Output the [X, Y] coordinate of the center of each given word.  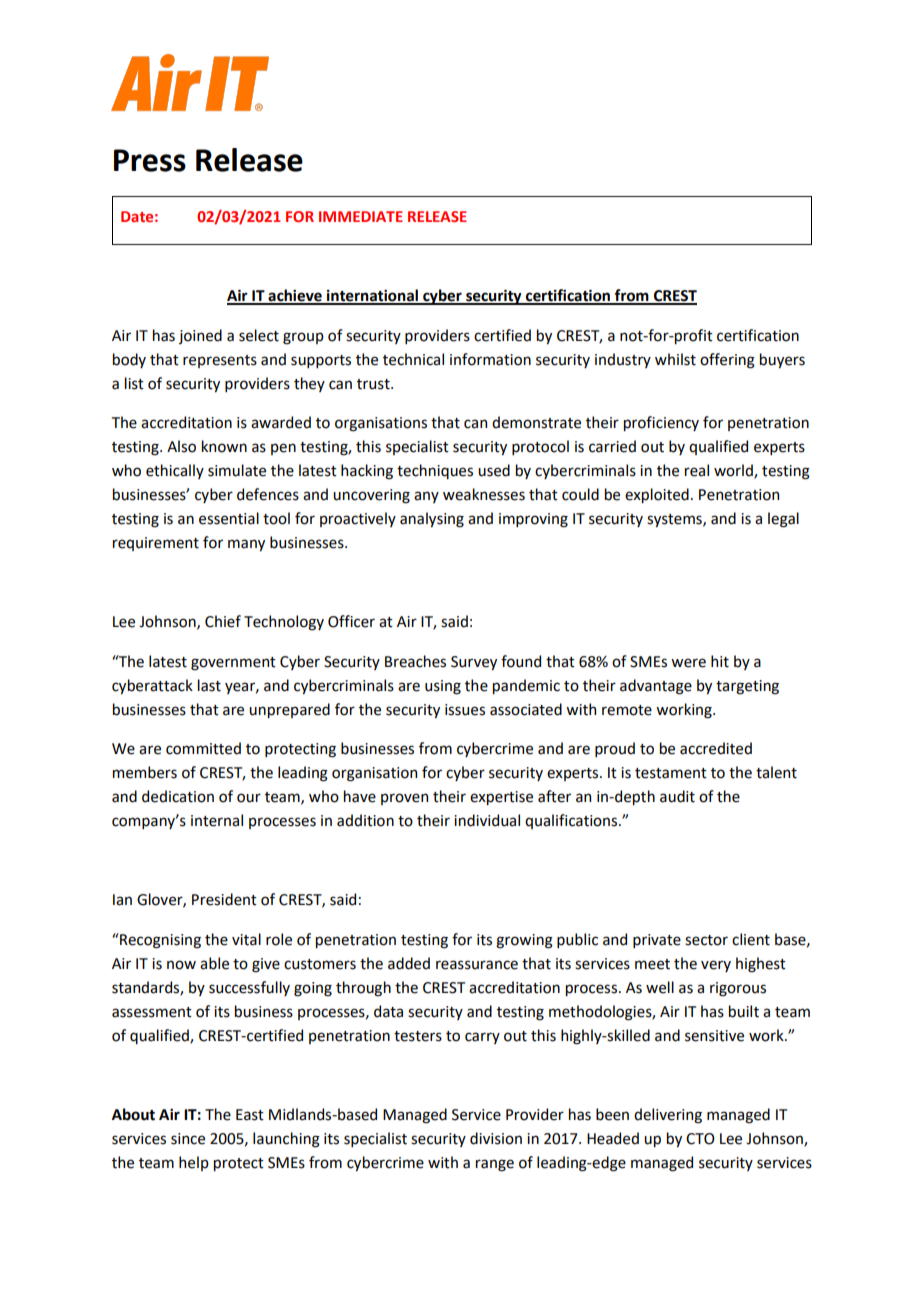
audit [677, 796]
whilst [675, 359]
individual [487, 820]
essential [229, 518]
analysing [432, 520]
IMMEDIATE [361, 216]
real [697, 470]
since [188, 1139]
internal [217, 820]
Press [150, 160]
